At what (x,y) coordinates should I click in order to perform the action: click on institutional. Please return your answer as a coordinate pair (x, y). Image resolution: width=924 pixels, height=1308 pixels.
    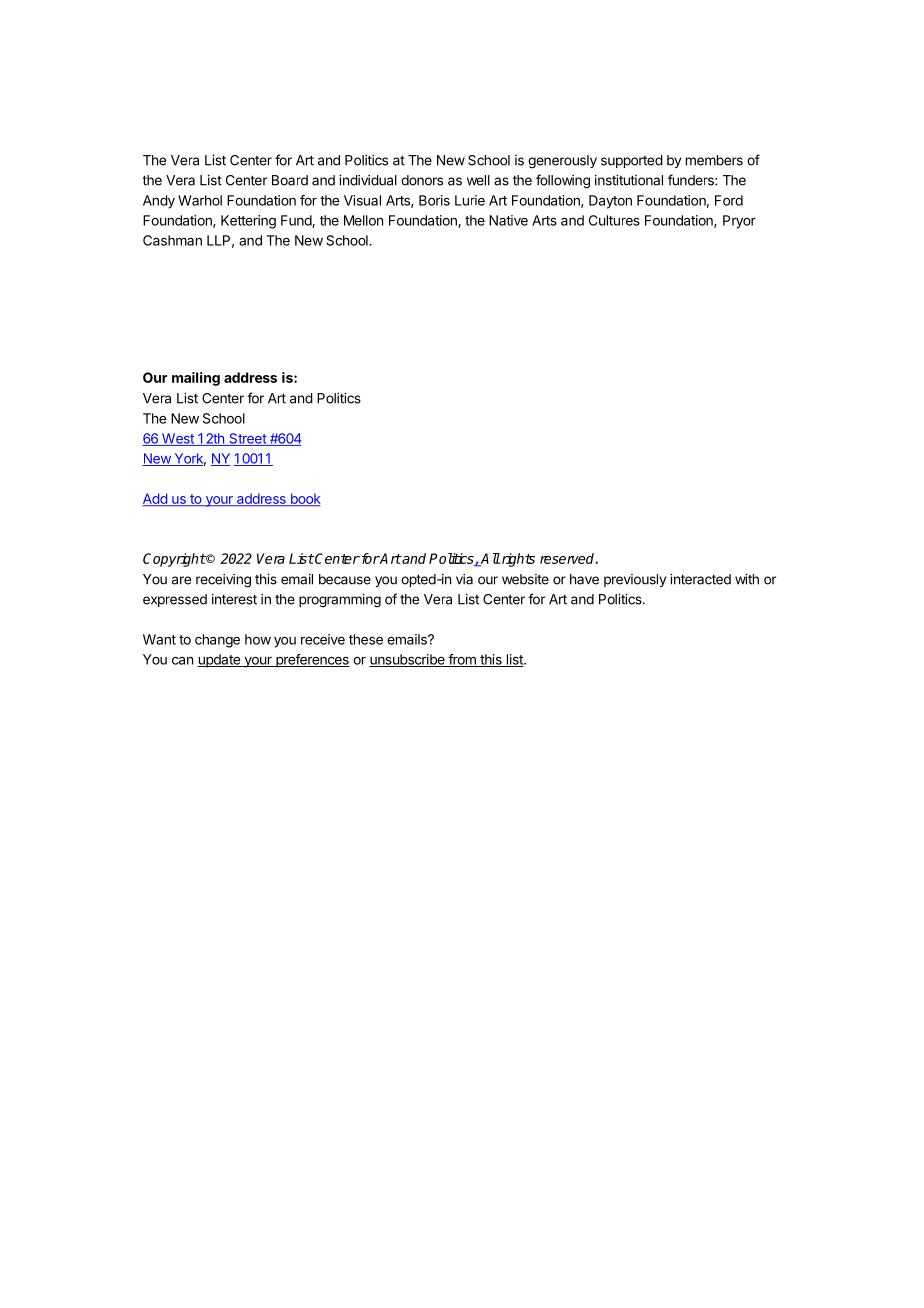
    Looking at the image, I should click on (629, 180).
